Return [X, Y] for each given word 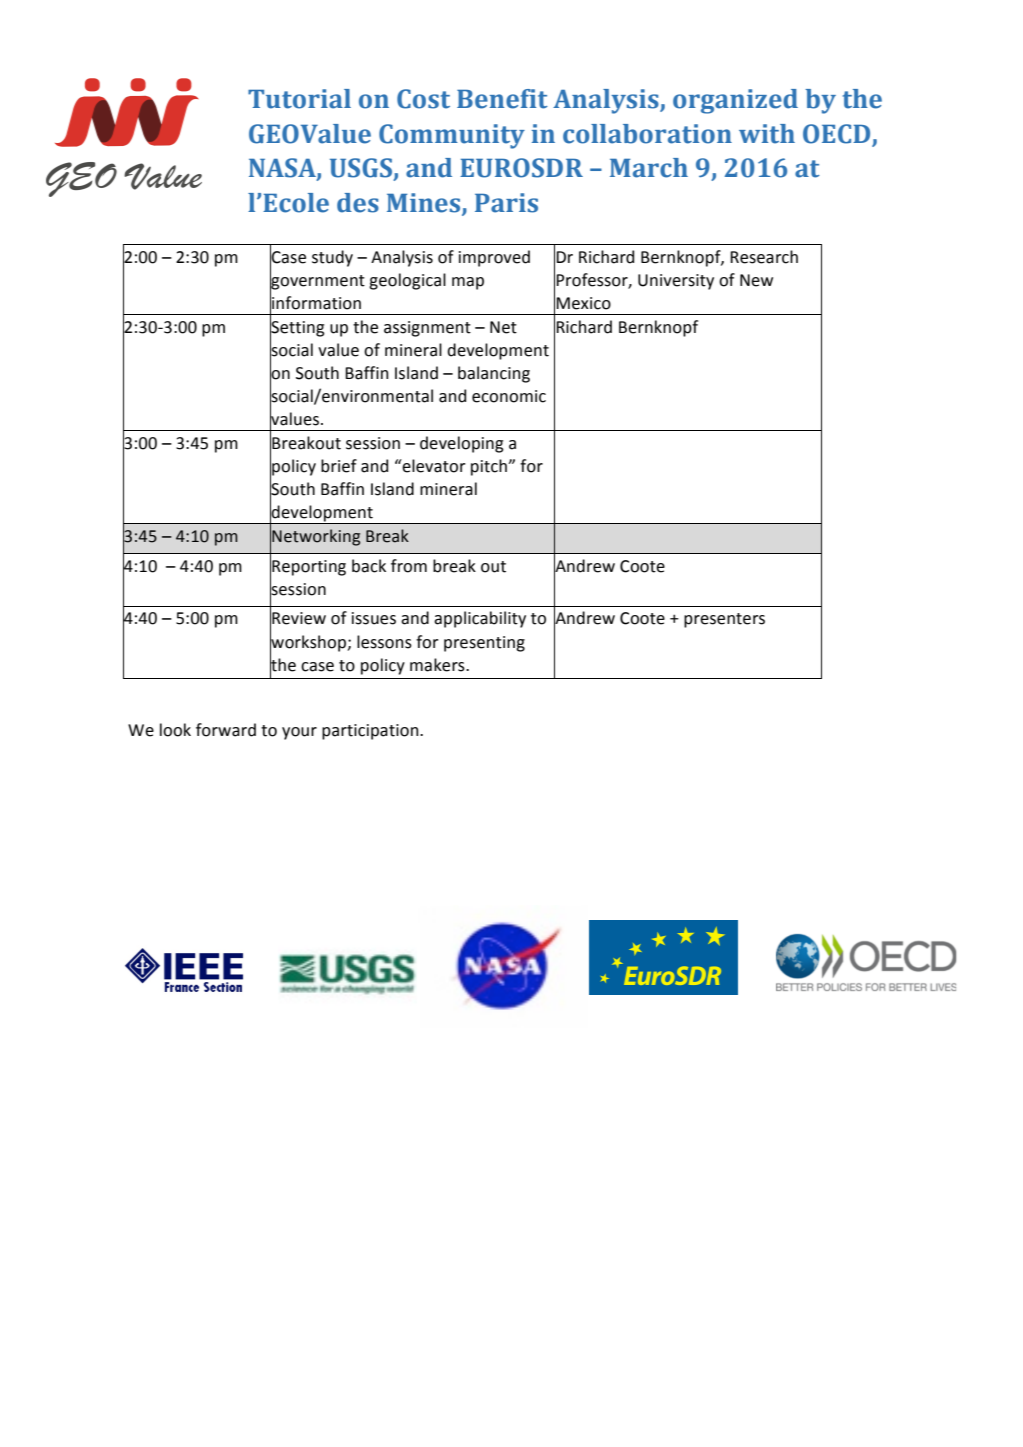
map [468, 283]
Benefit [502, 99]
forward [226, 730]
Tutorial [299, 99]
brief [339, 466]
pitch [490, 467]
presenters [724, 620]
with [767, 134]
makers [438, 665]
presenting [484, 644]
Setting [297, 328]
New [756, 280]
